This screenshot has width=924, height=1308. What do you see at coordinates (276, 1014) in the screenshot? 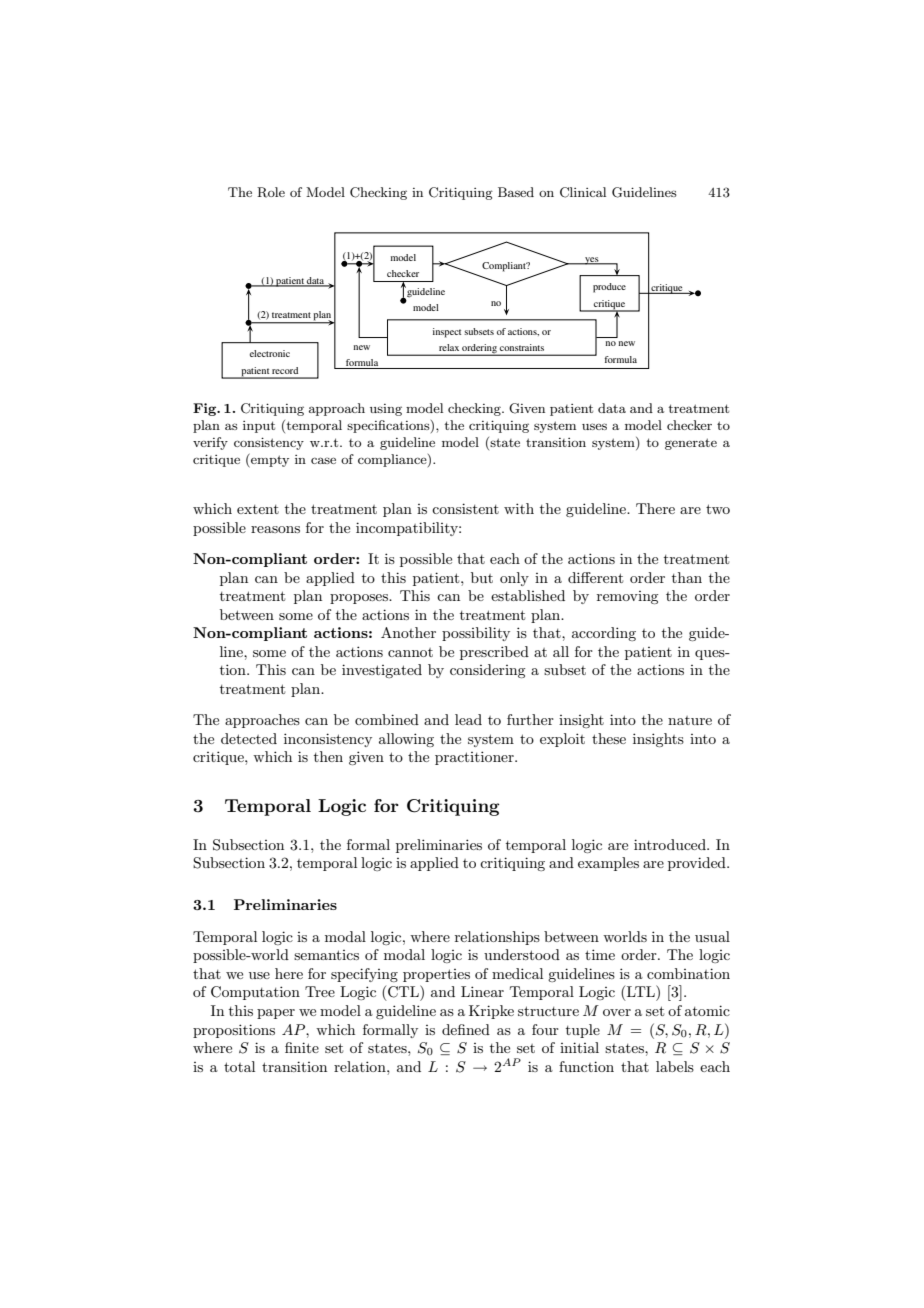
I see `paper` at bounding box center [276, 1014].
